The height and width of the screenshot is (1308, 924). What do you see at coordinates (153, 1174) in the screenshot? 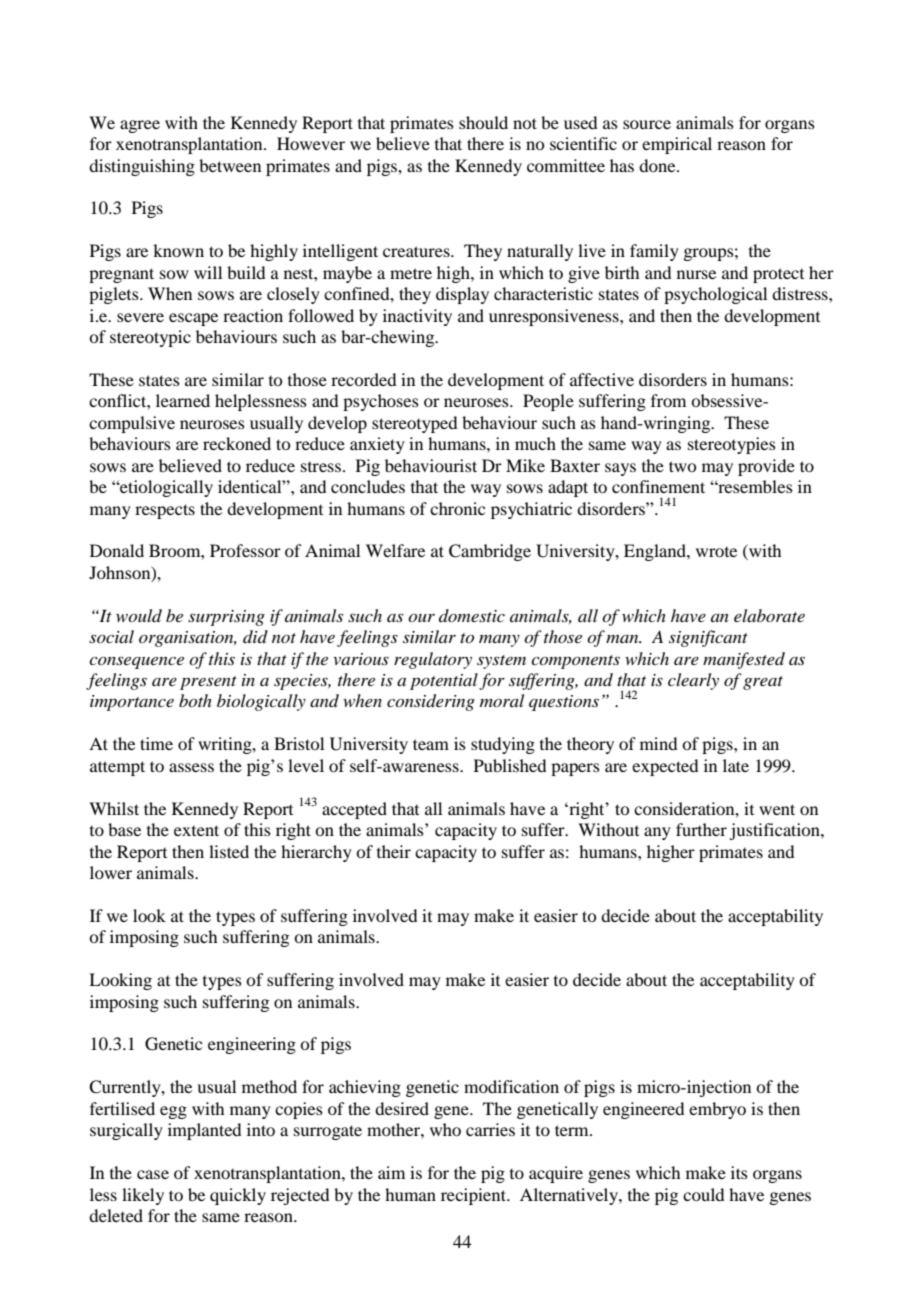
I see `case` at bounding box center [153, 1174].
